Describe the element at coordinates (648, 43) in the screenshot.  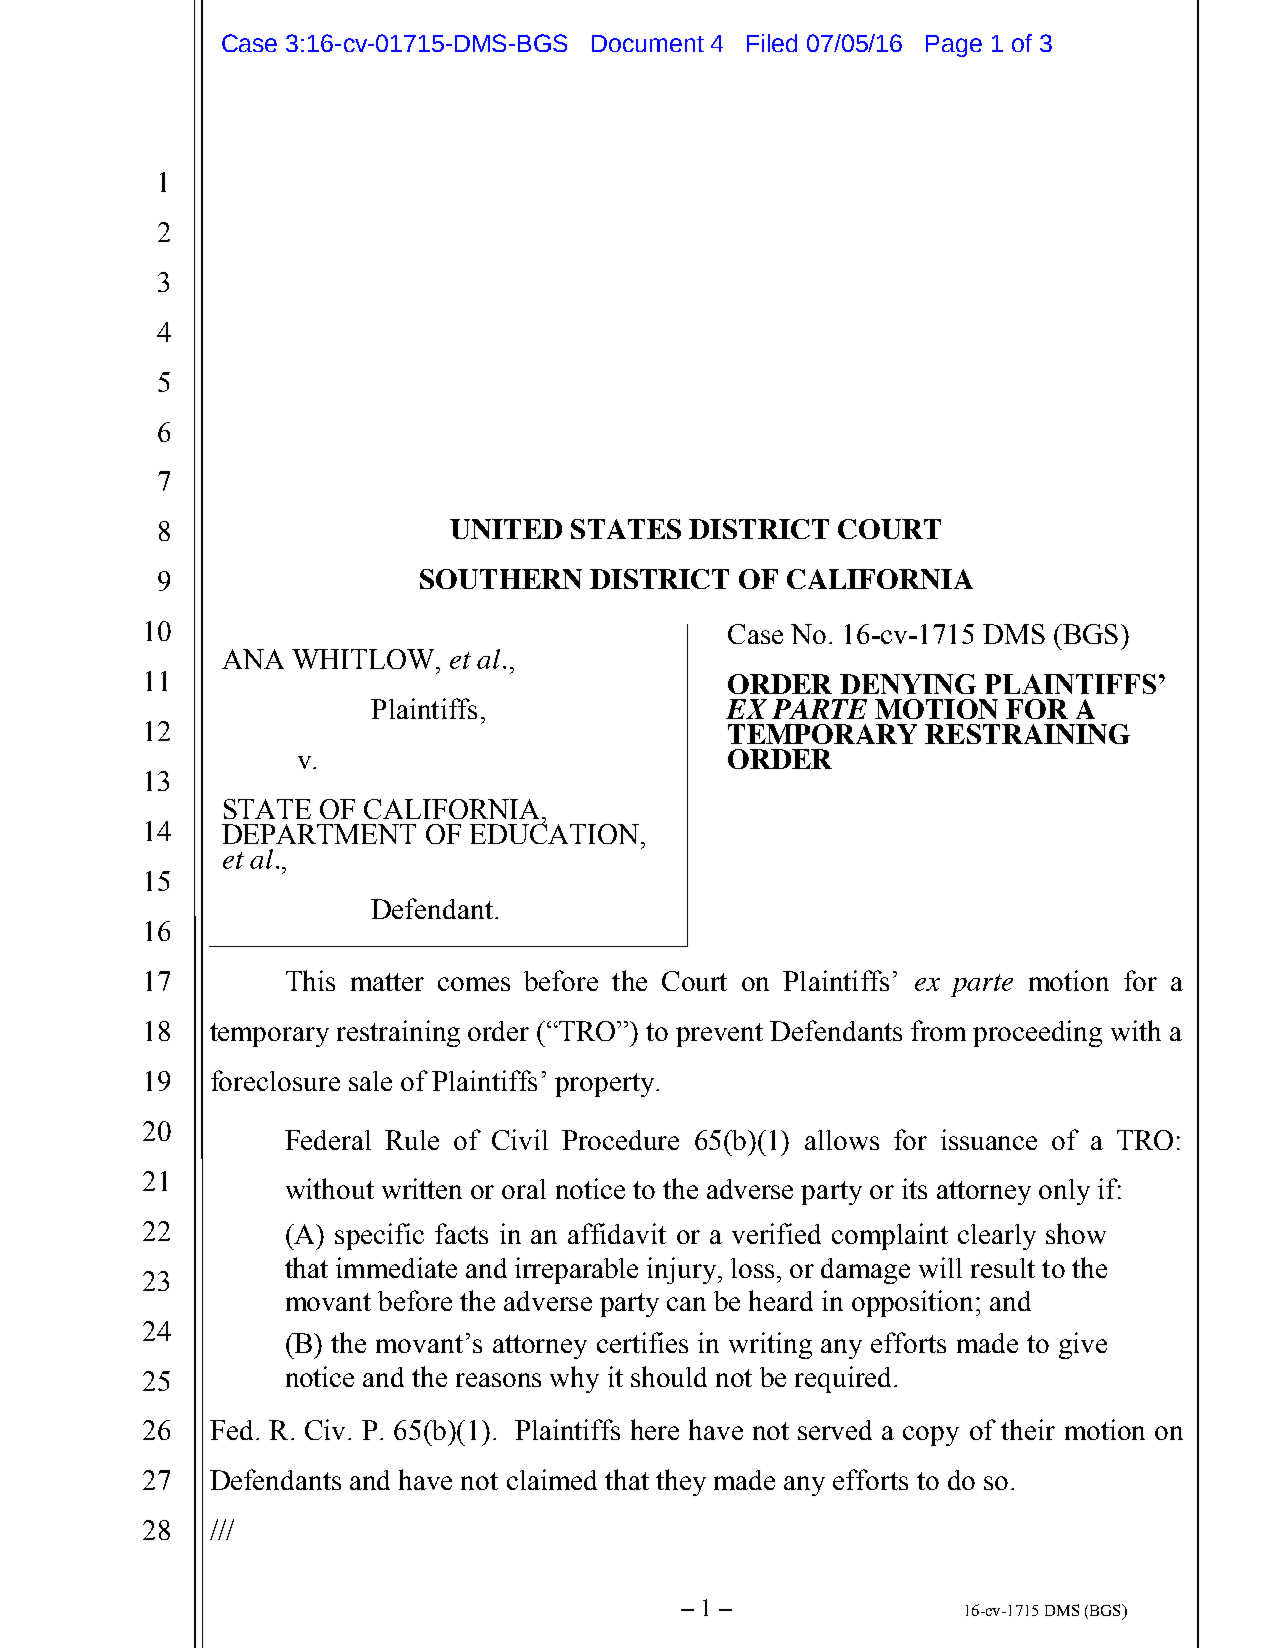
I see `Document` at that location.
